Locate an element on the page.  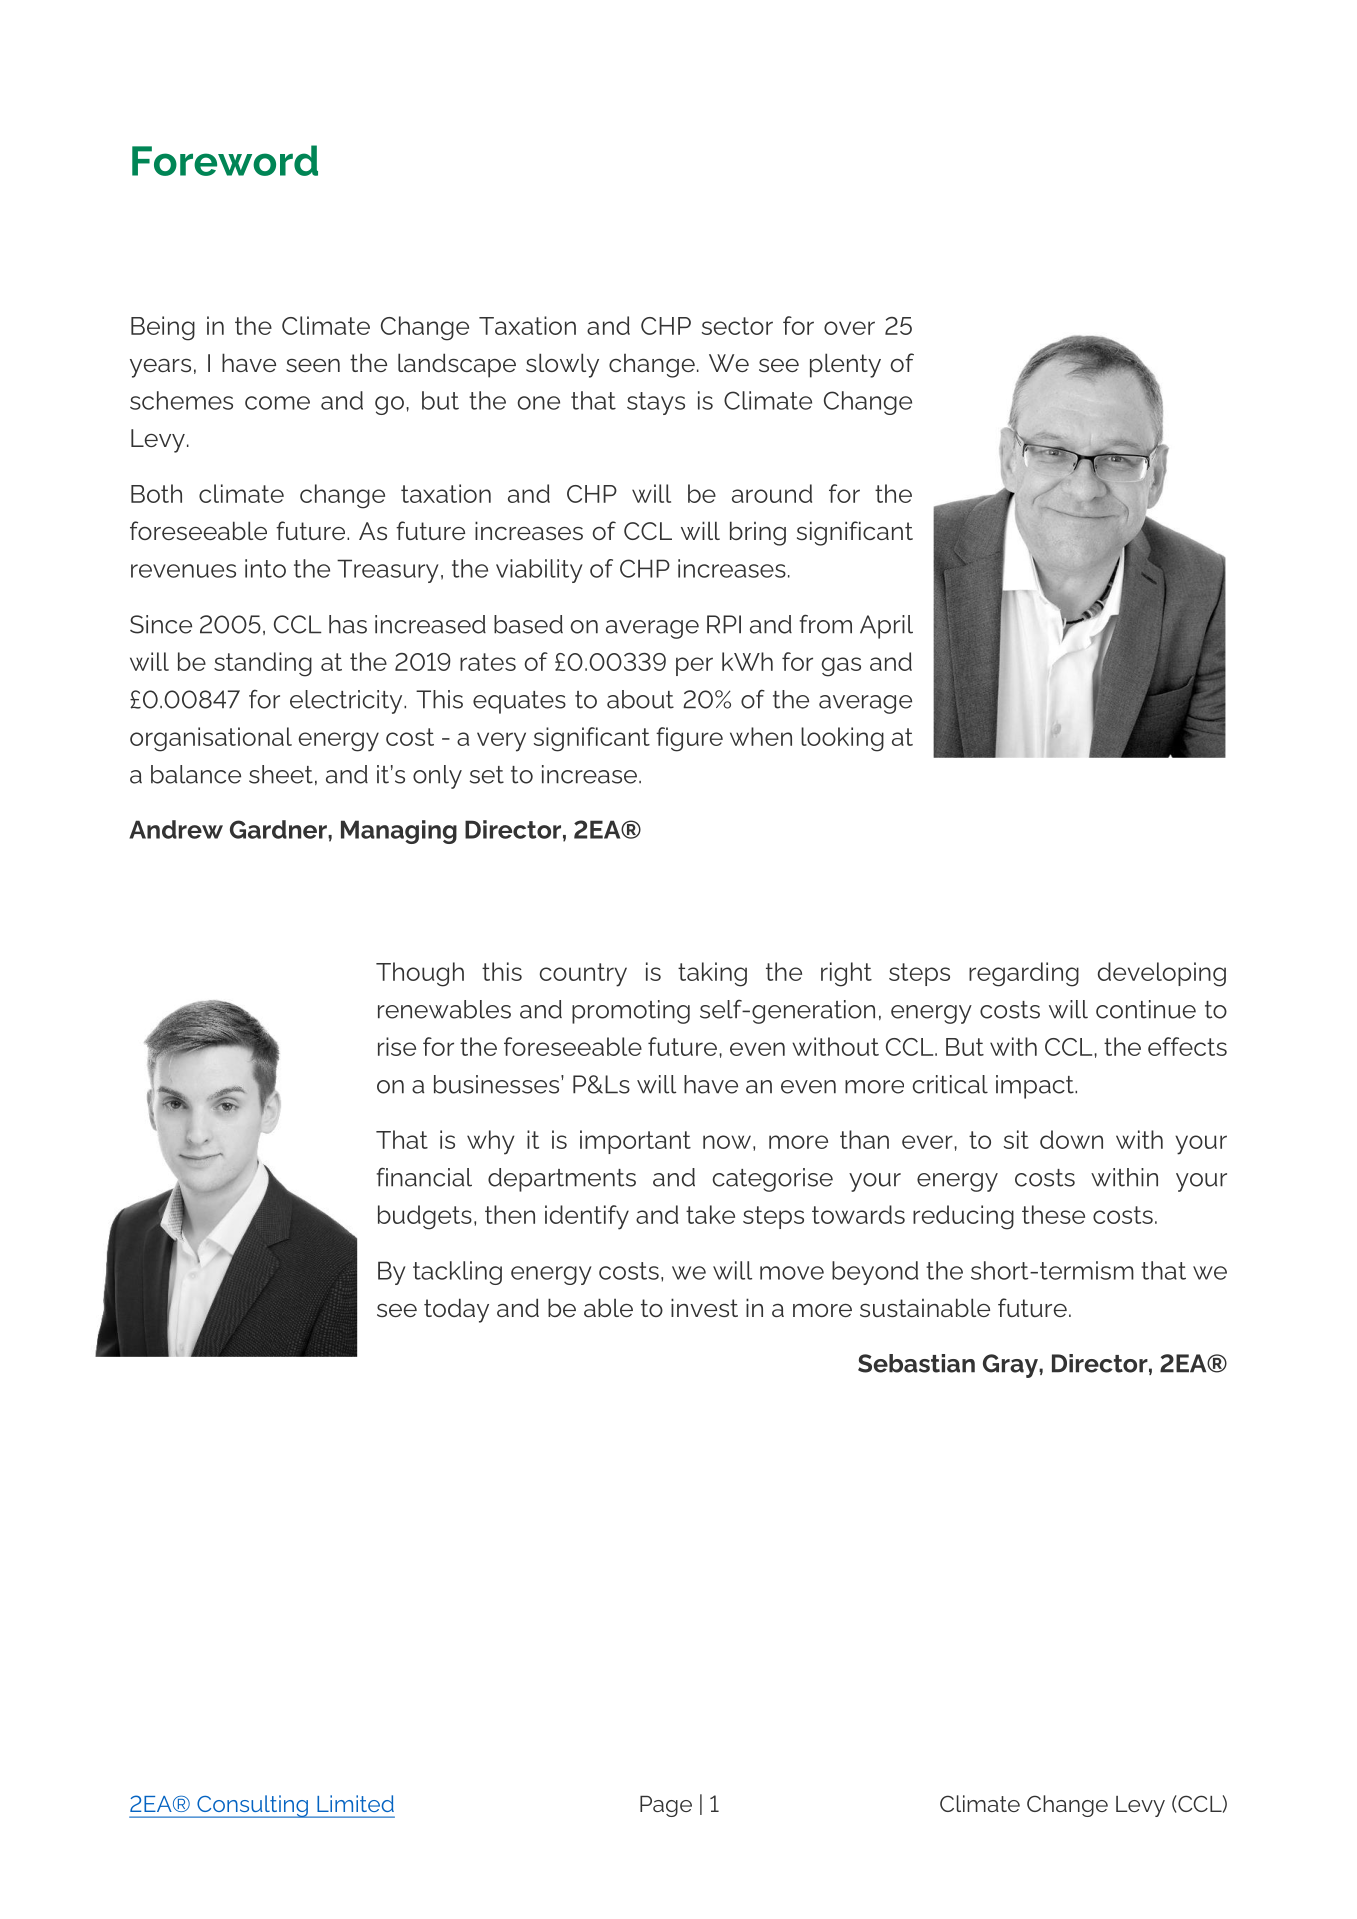
sector is located at coordinates (737, 326).
